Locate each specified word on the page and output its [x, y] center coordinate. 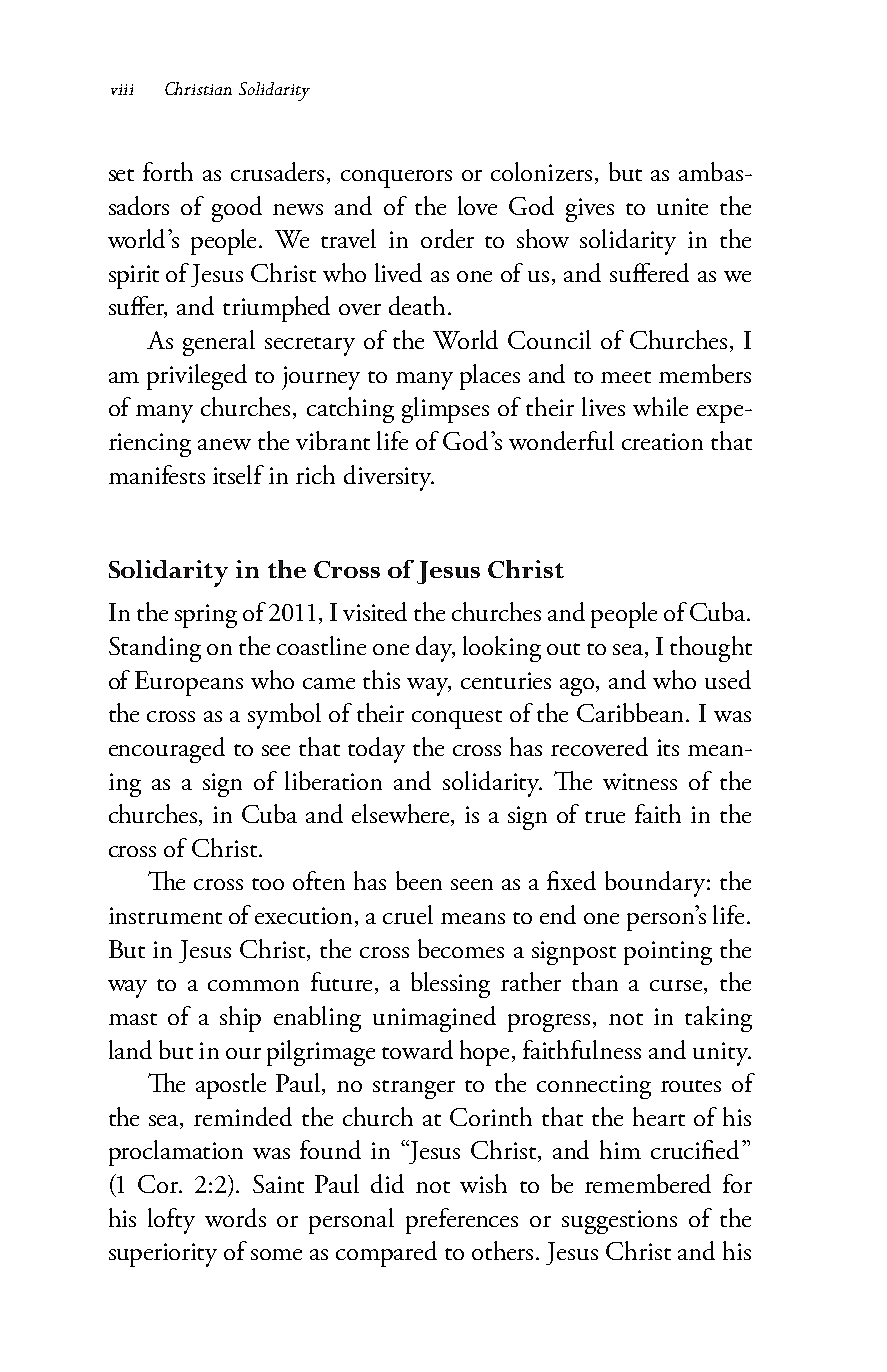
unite [682, 206]
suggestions [619, 1222]
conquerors [396, 179]
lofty [171, 1221]
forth [168, 171]
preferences [462, 1221]
